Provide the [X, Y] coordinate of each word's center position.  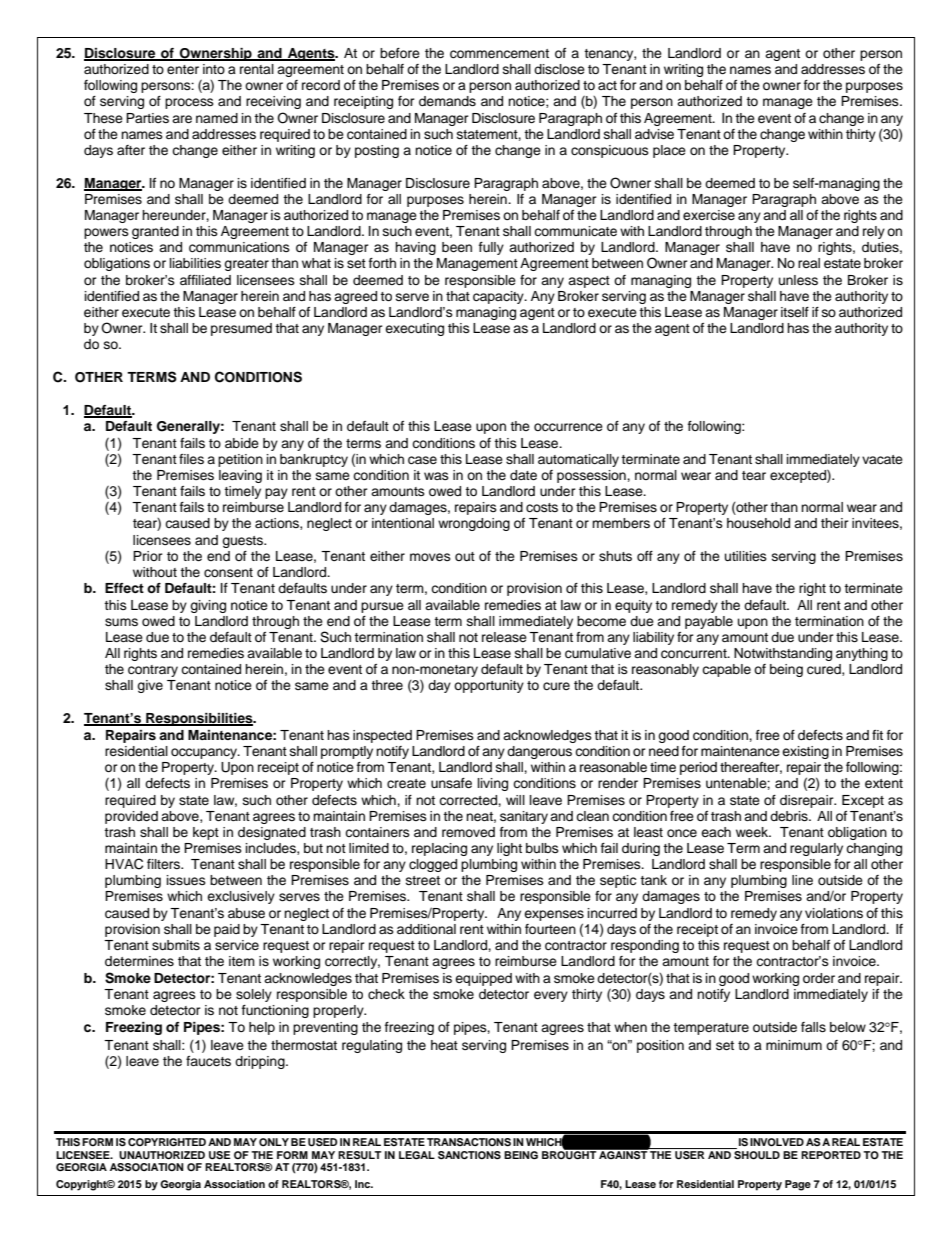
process [189, 103]
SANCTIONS [469, 1155]
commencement [499, 54]
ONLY [274, 1142]
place [669, 151]
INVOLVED [777, 1142]
